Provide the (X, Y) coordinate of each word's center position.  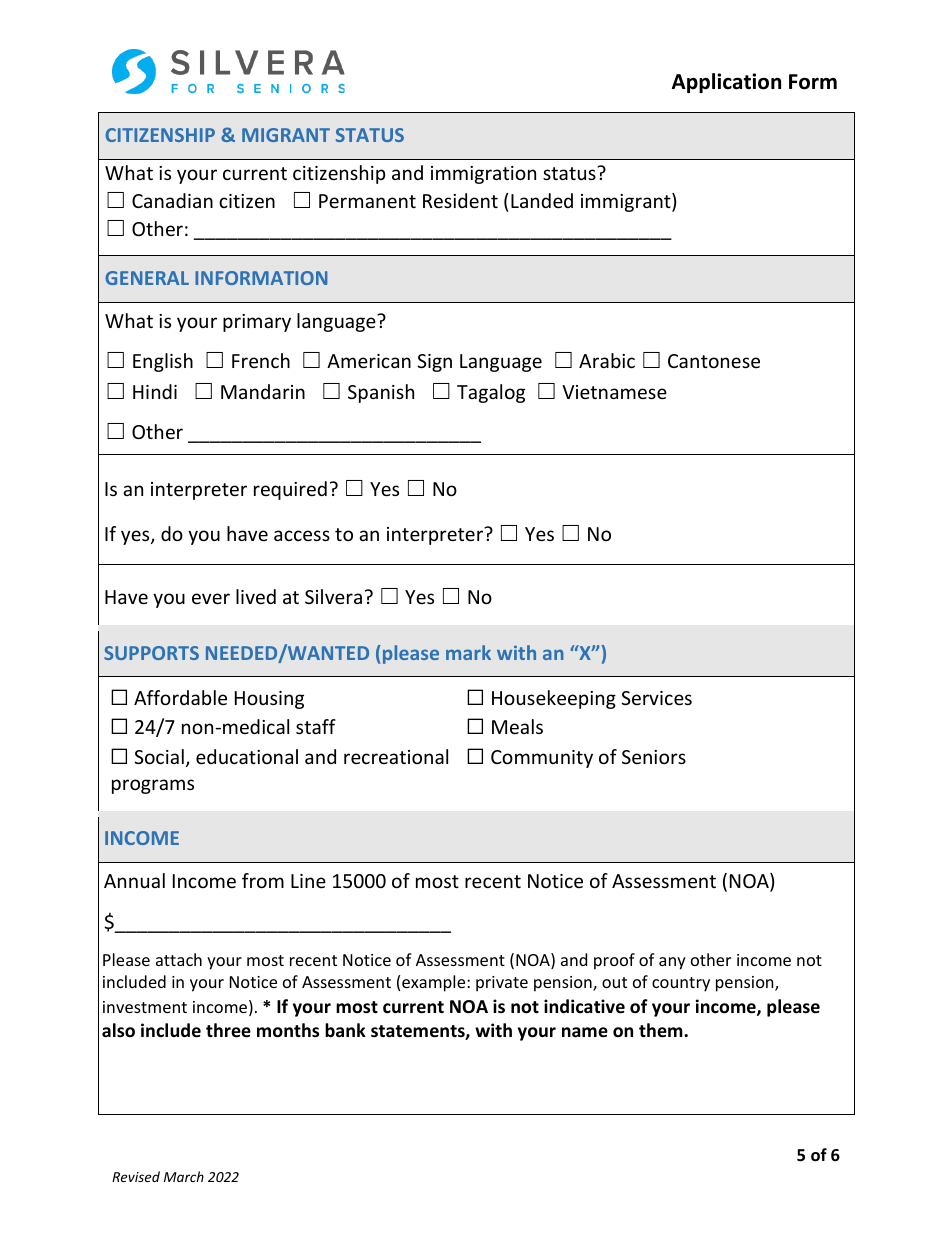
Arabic (607, 360)
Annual (134, 880)
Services (656, 698)
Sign (434, 363)
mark (468, 652)
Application (726, 83)
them (662, 1030)
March (184, 1176)
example (435, 983)
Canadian (172, 200)
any (672, 963)
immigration (483, 175)
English (163, 362)
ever (211, 598)
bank (345, 1030)
